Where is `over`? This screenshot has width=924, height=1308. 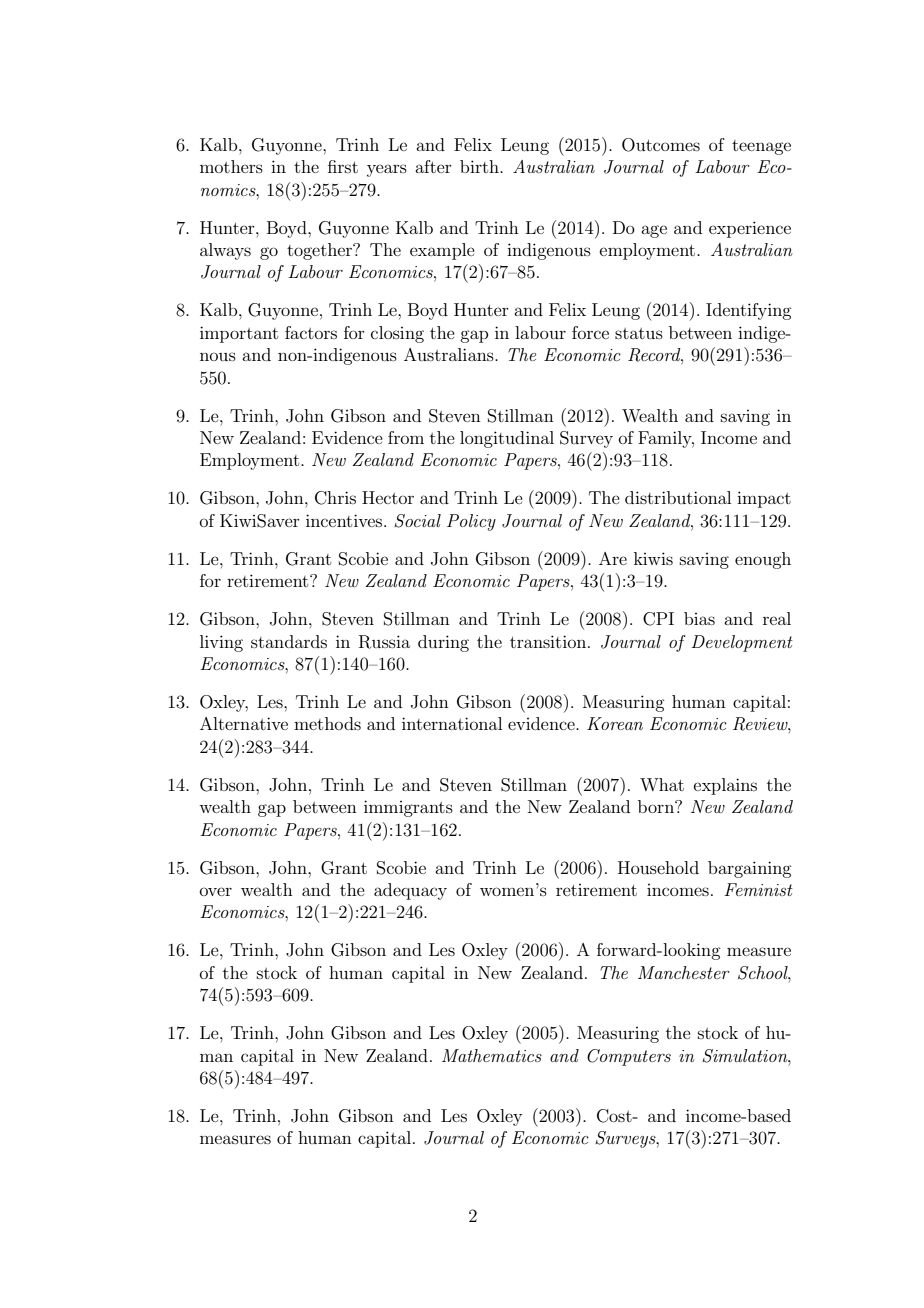
over is located at coordinates (216, 891).
